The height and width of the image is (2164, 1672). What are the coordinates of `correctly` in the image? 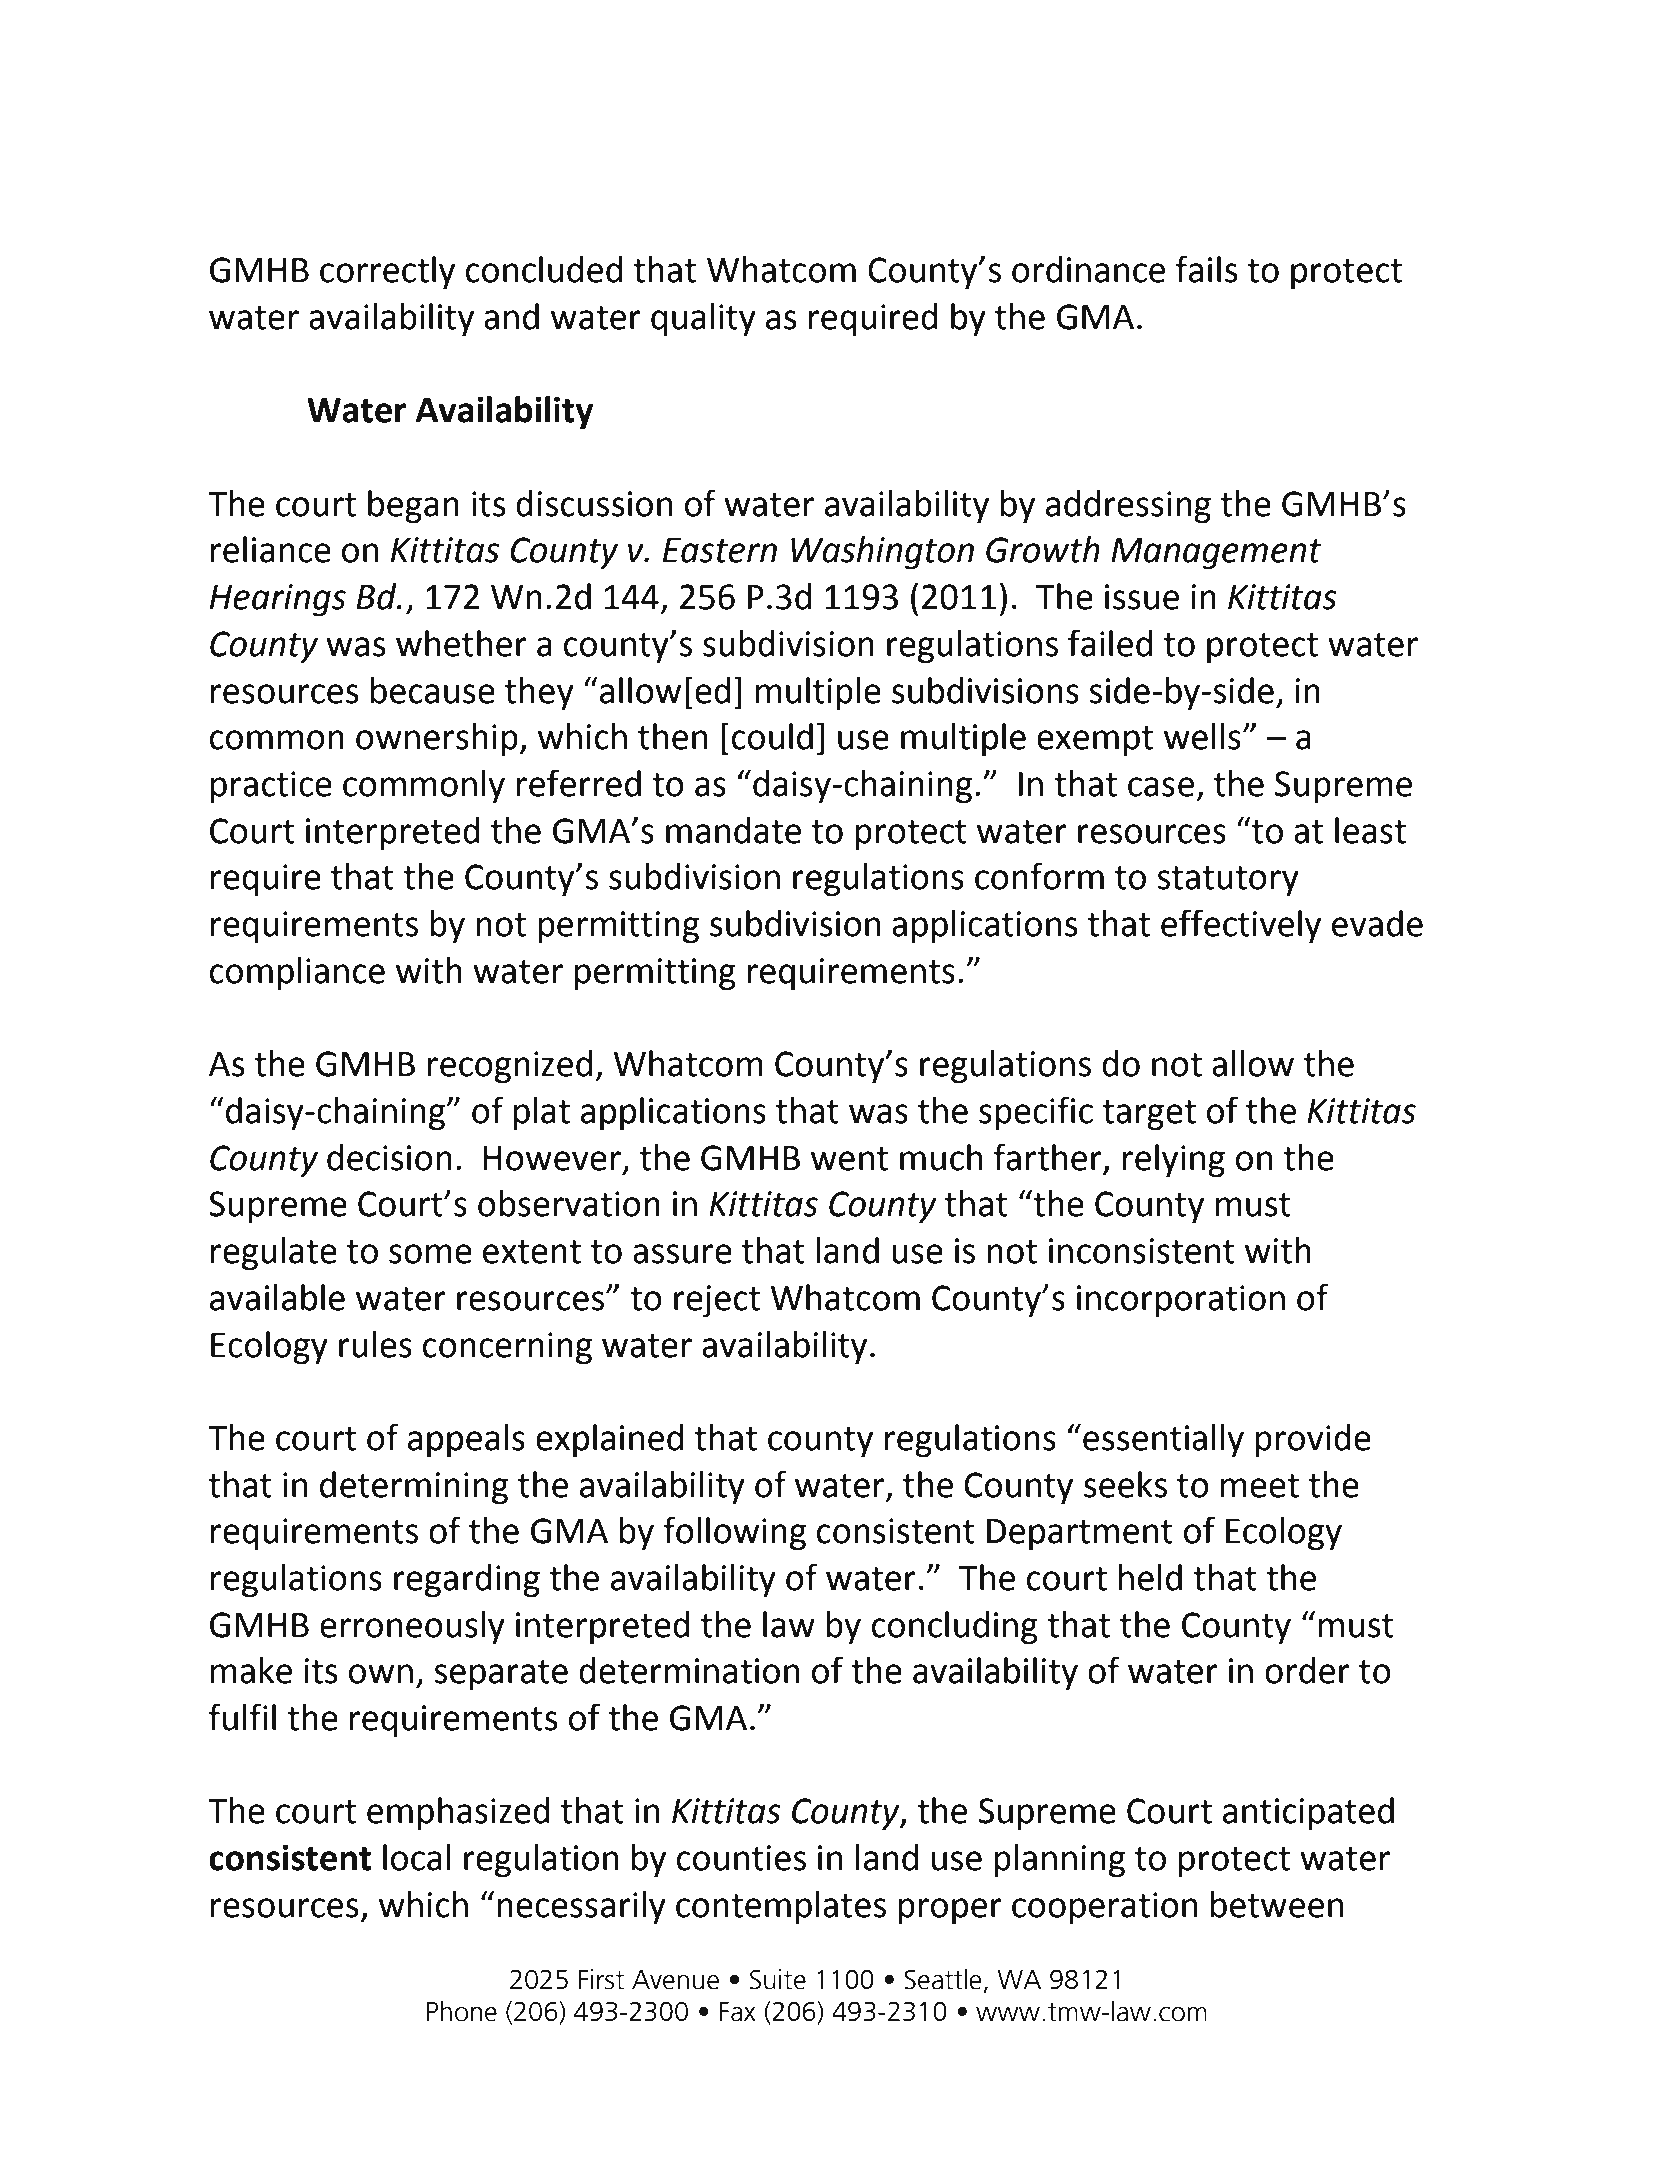 It's located at (387, 273).
